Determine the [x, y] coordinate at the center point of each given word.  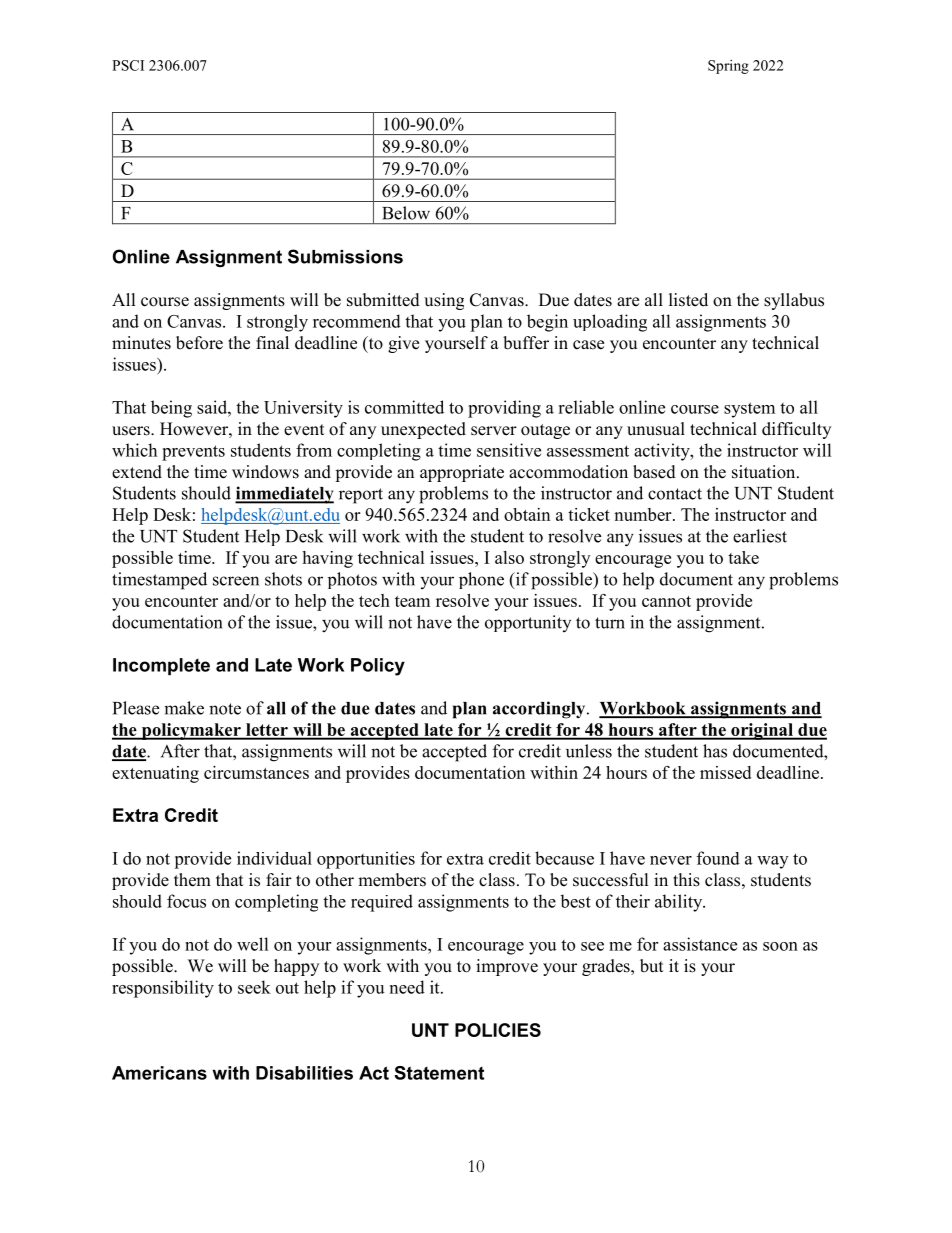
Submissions [345, 256]
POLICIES [498, 1030]
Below [406, 213]
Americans [159, 1073]
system [749, 410]
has [715, 751]
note [225, 709]
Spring [728, 67]
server [494, 431]
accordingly [540, 710]
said [213, 407]
